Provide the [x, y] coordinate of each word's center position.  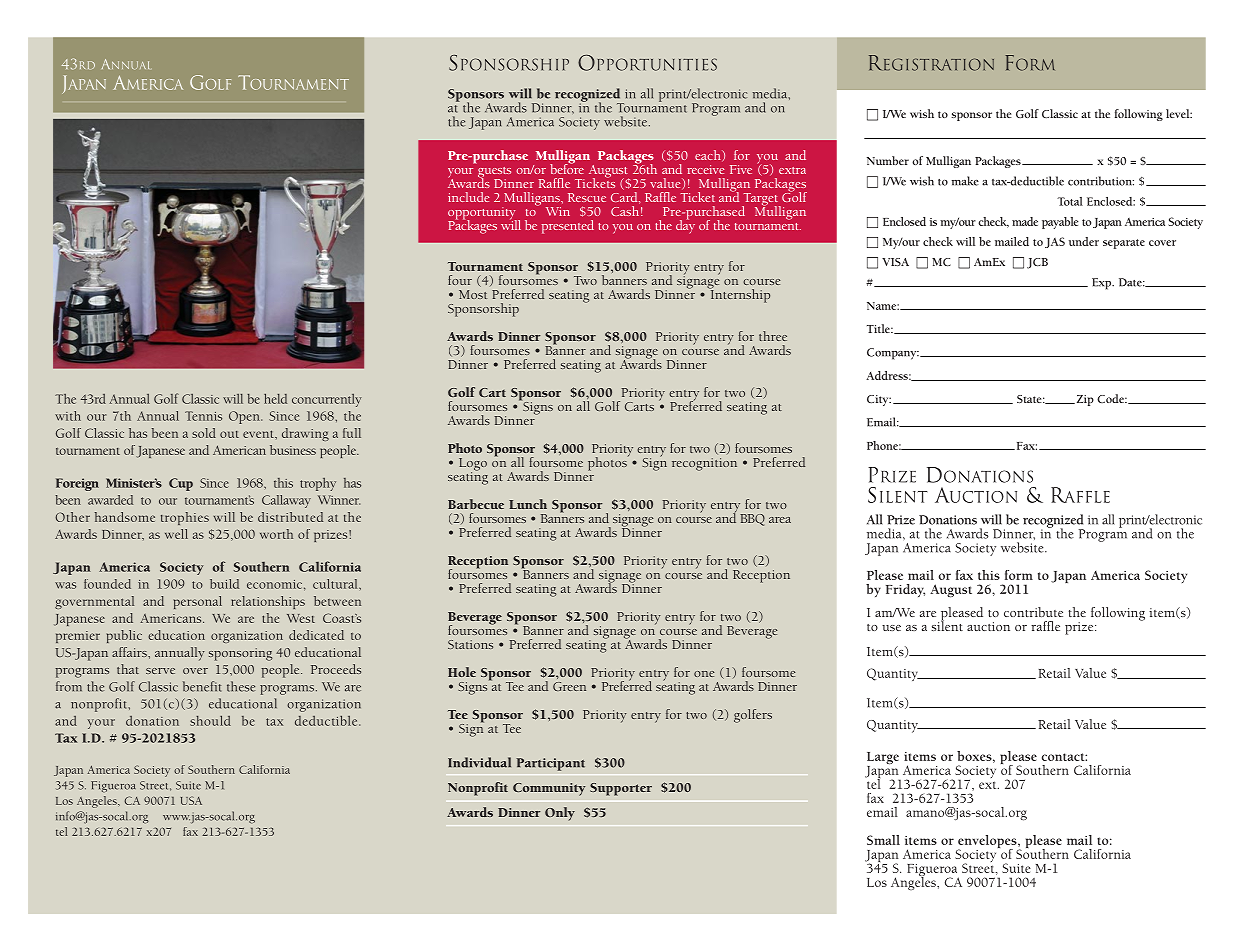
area [780, 520]
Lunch [528, 504]
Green [569, 686]
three [773, 336]
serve [160, 671]
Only [560, 814]
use [891, 628]
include [468, 197]
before [567, 168]
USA [191, 800]
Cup [181, 484]
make [965, 181]
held [275, 398]
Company [893, 354]
